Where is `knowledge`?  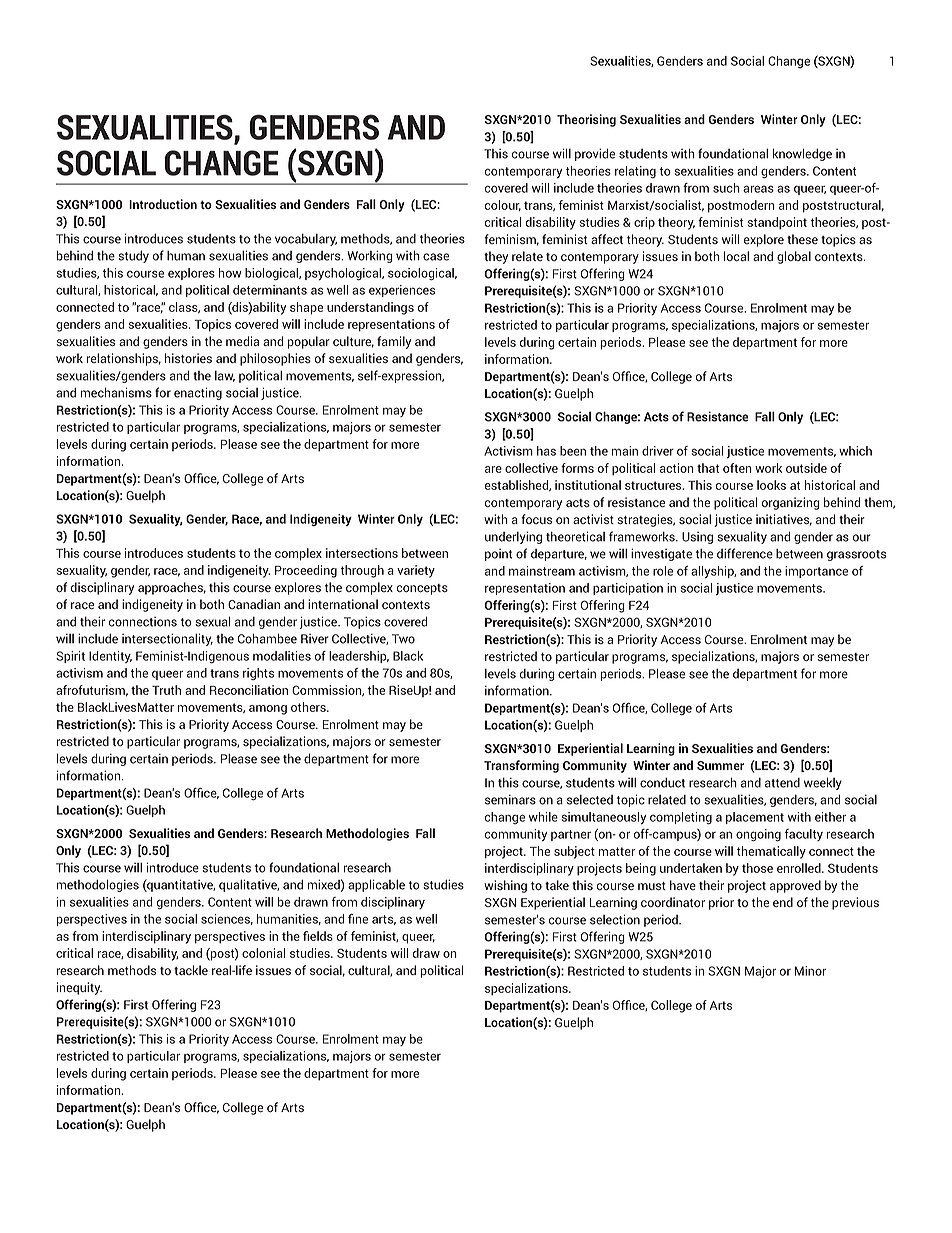
knowledge is located at coordinates (802, 154).
